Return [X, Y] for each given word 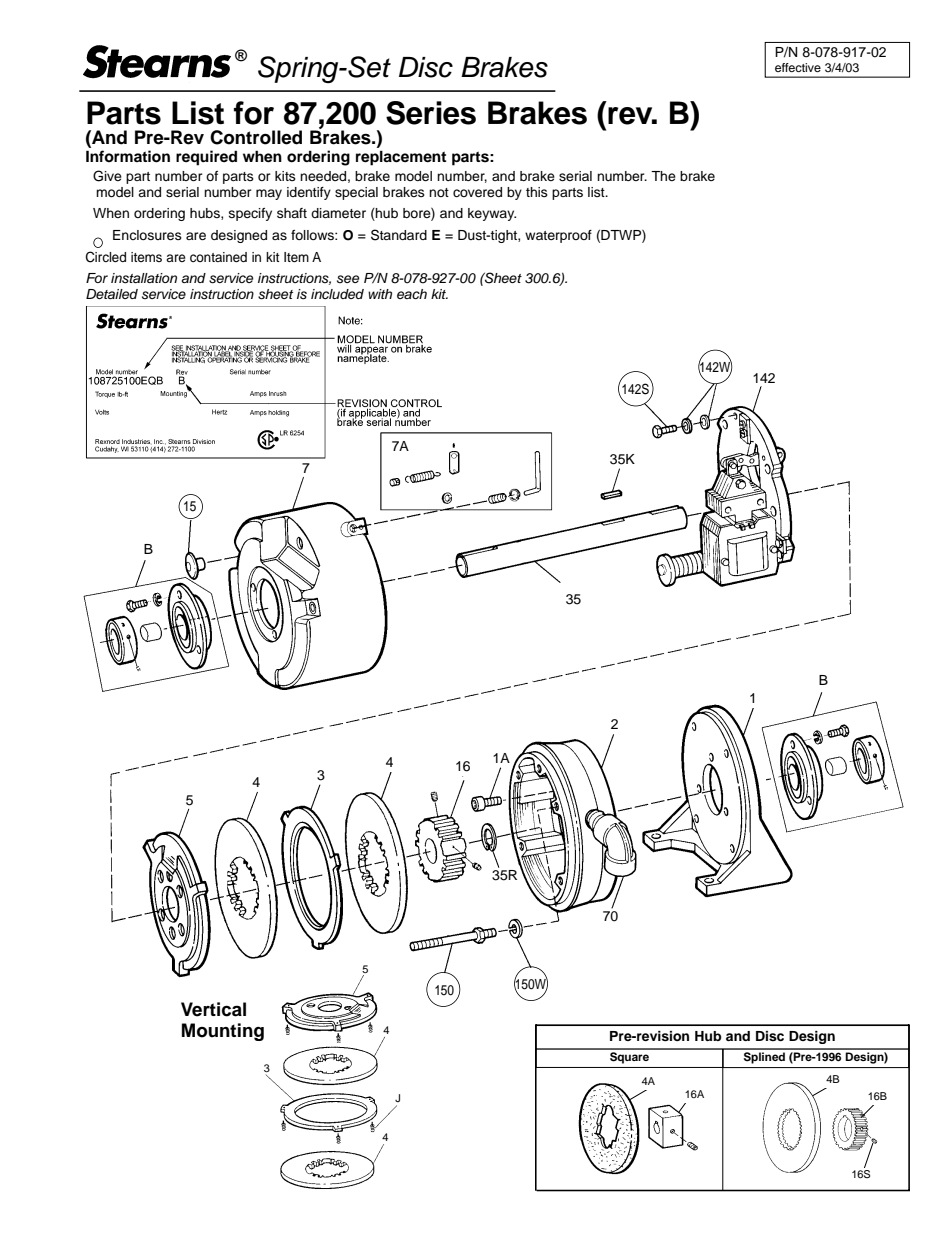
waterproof [558, 236]
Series [431, 113]
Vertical [213, 1009]
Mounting [223, 1032]
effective [798, 67]
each [412, 294]
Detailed [112, 294]
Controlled [256, 137]
